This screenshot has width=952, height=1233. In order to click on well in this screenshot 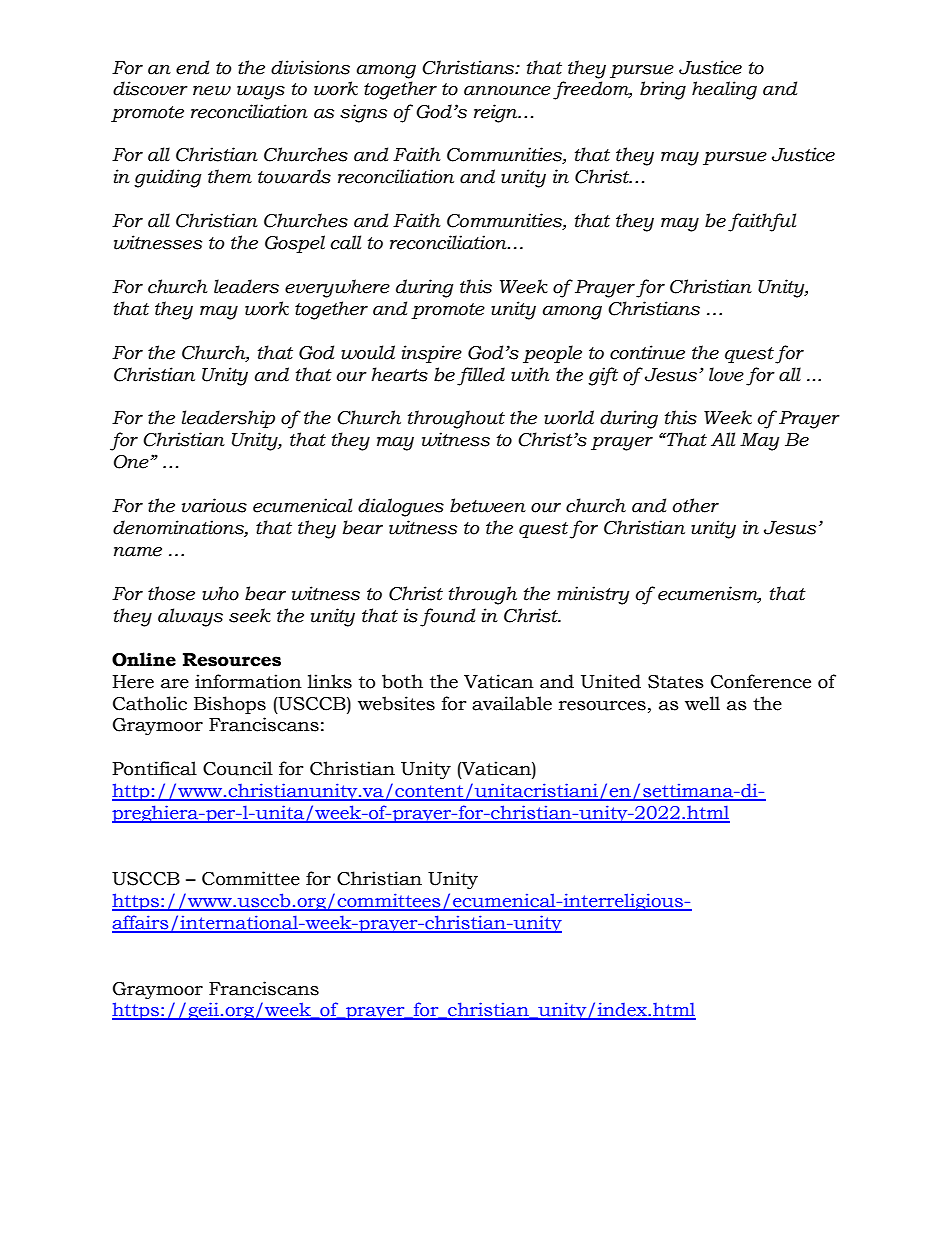, I will do `click(702, 703)`.
